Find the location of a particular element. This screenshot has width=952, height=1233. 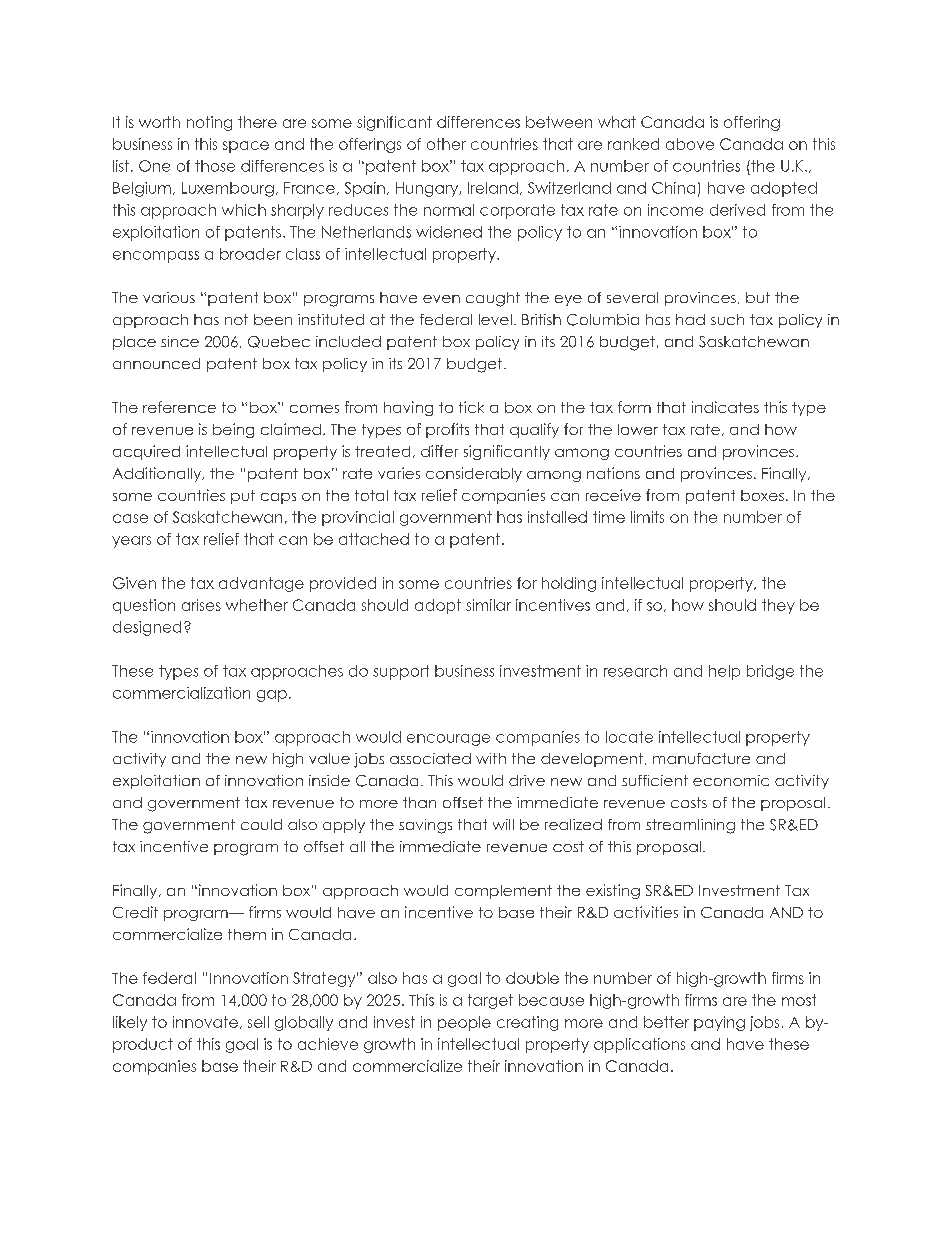

tick is located at coordinates (471, 407).
